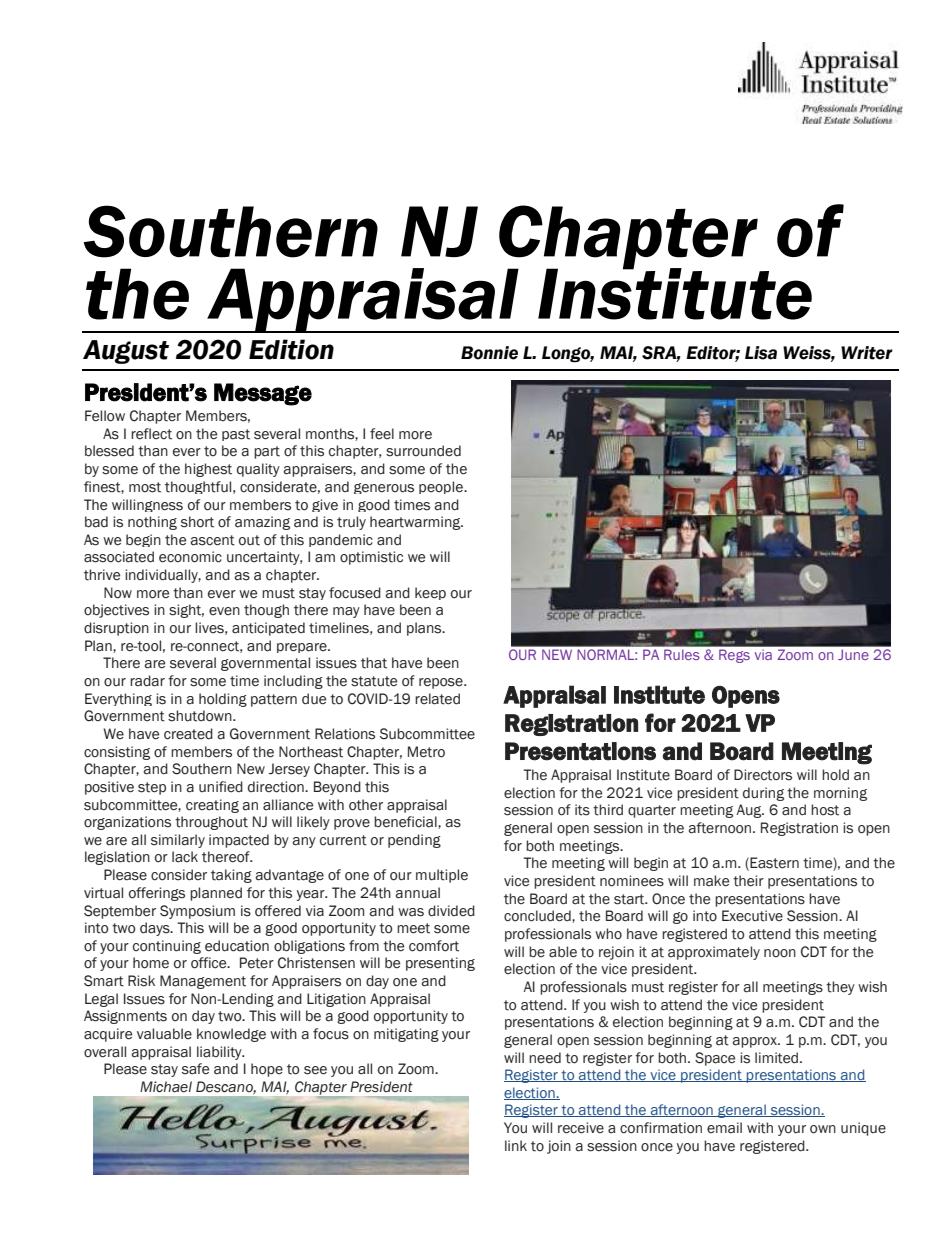 This screenshot has width=952, height=1233. I want to click on August, so click(126, 352).
